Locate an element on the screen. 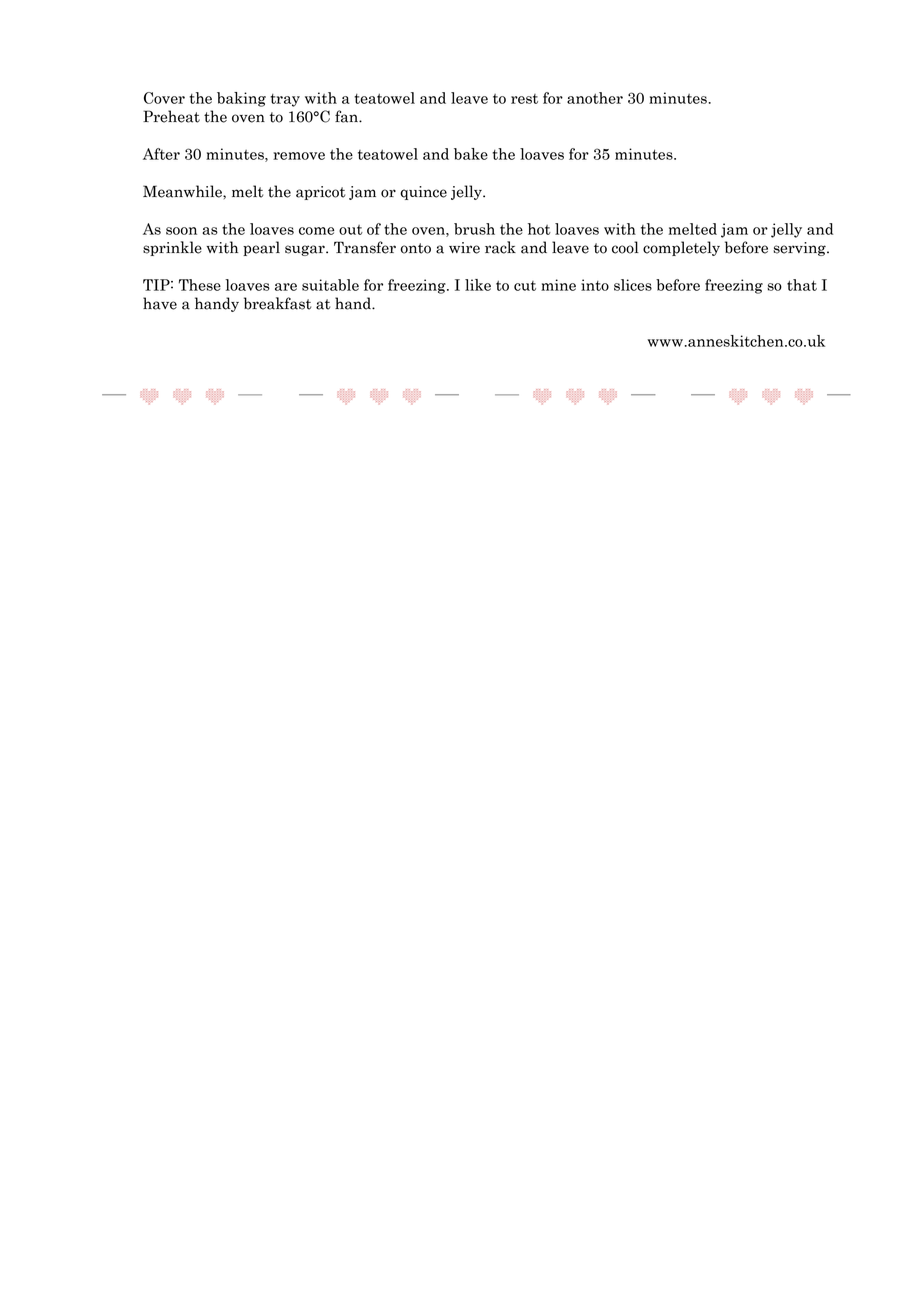 The width and height of the screenshot is (924, 1309). another is located at coordinates (595, 98).
